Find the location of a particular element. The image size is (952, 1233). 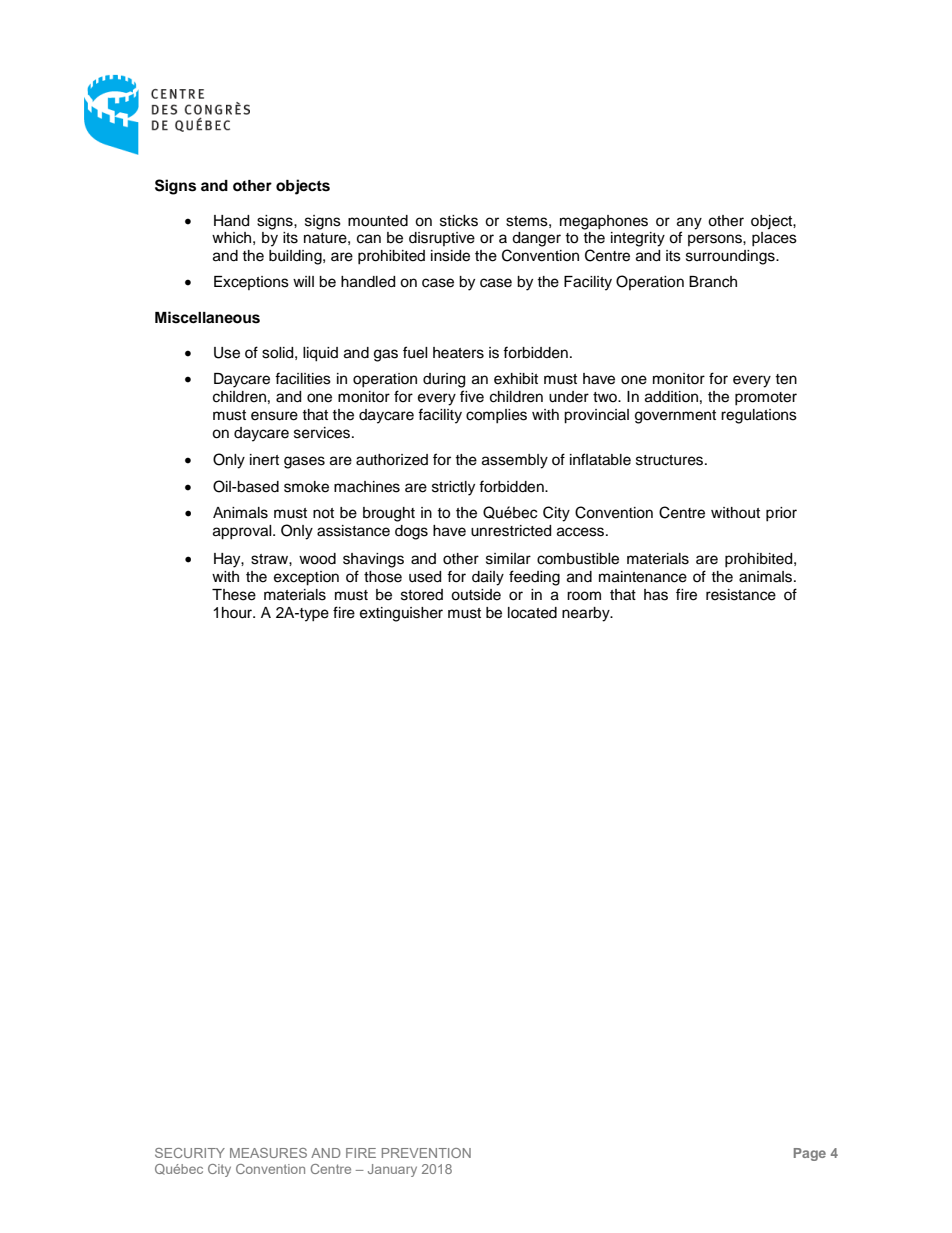

resistance is located at coordinates (741, 595).
